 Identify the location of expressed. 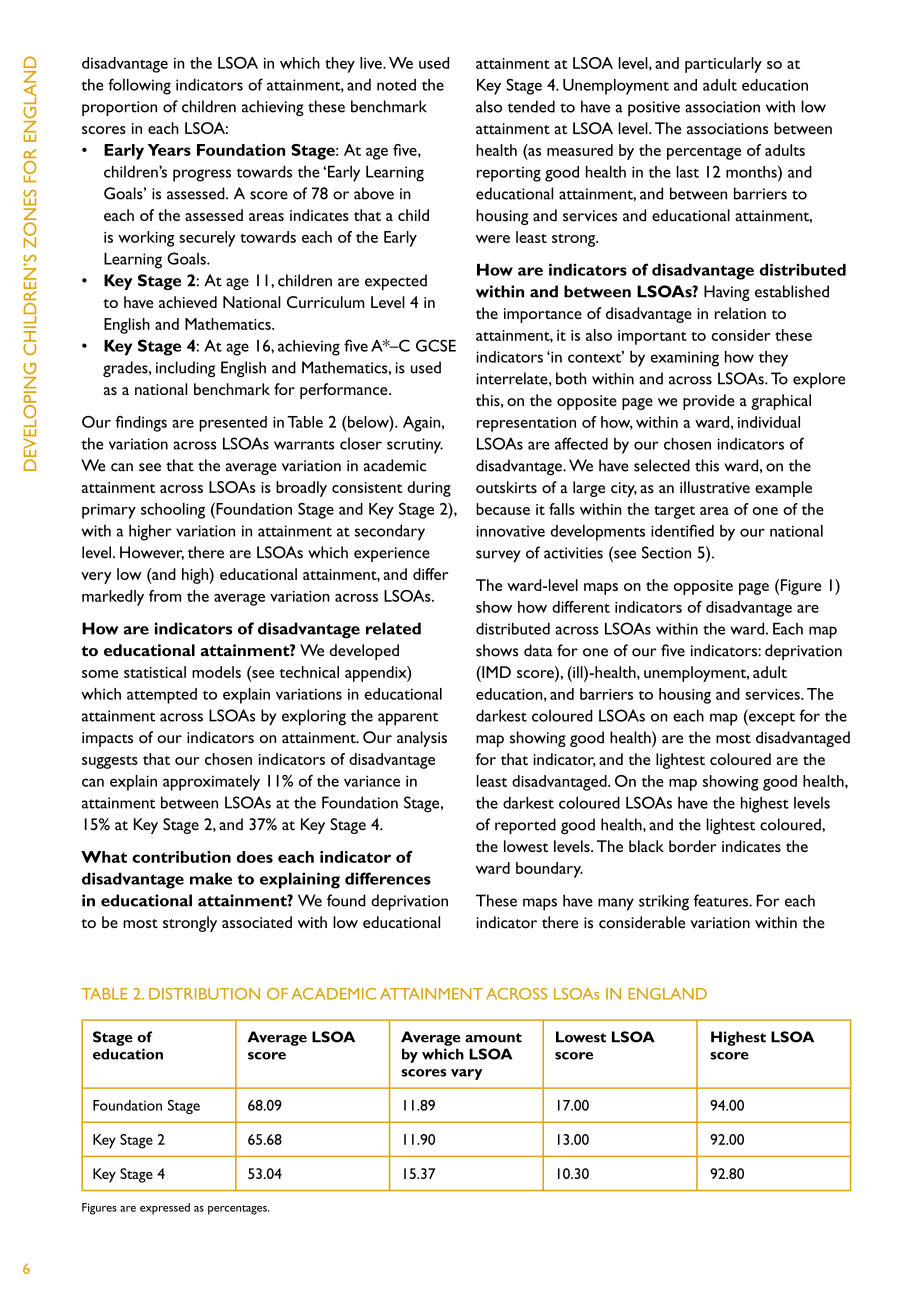
(165, 1209).
